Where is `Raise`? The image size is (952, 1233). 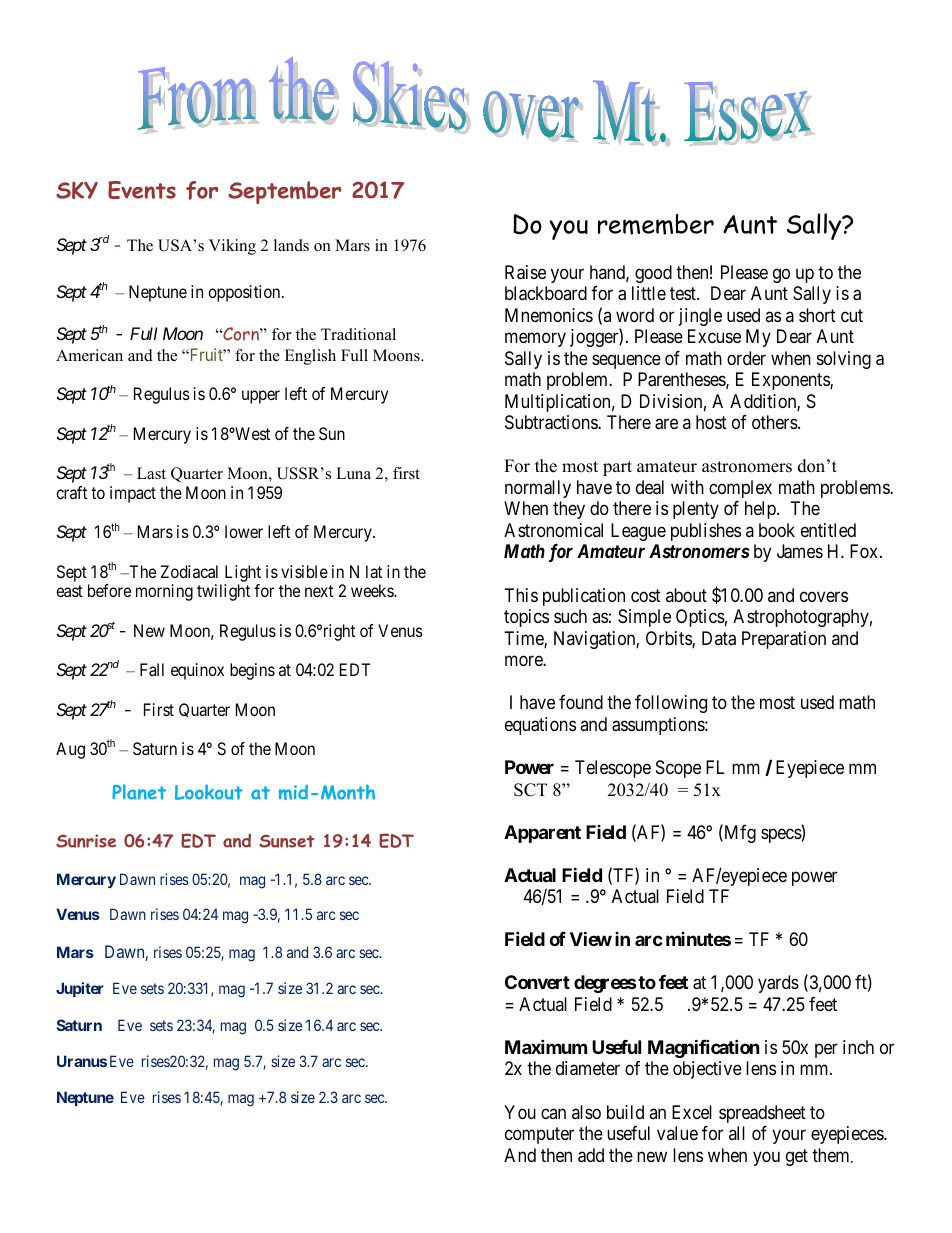
Raise is located at coordinates (525, 272).
